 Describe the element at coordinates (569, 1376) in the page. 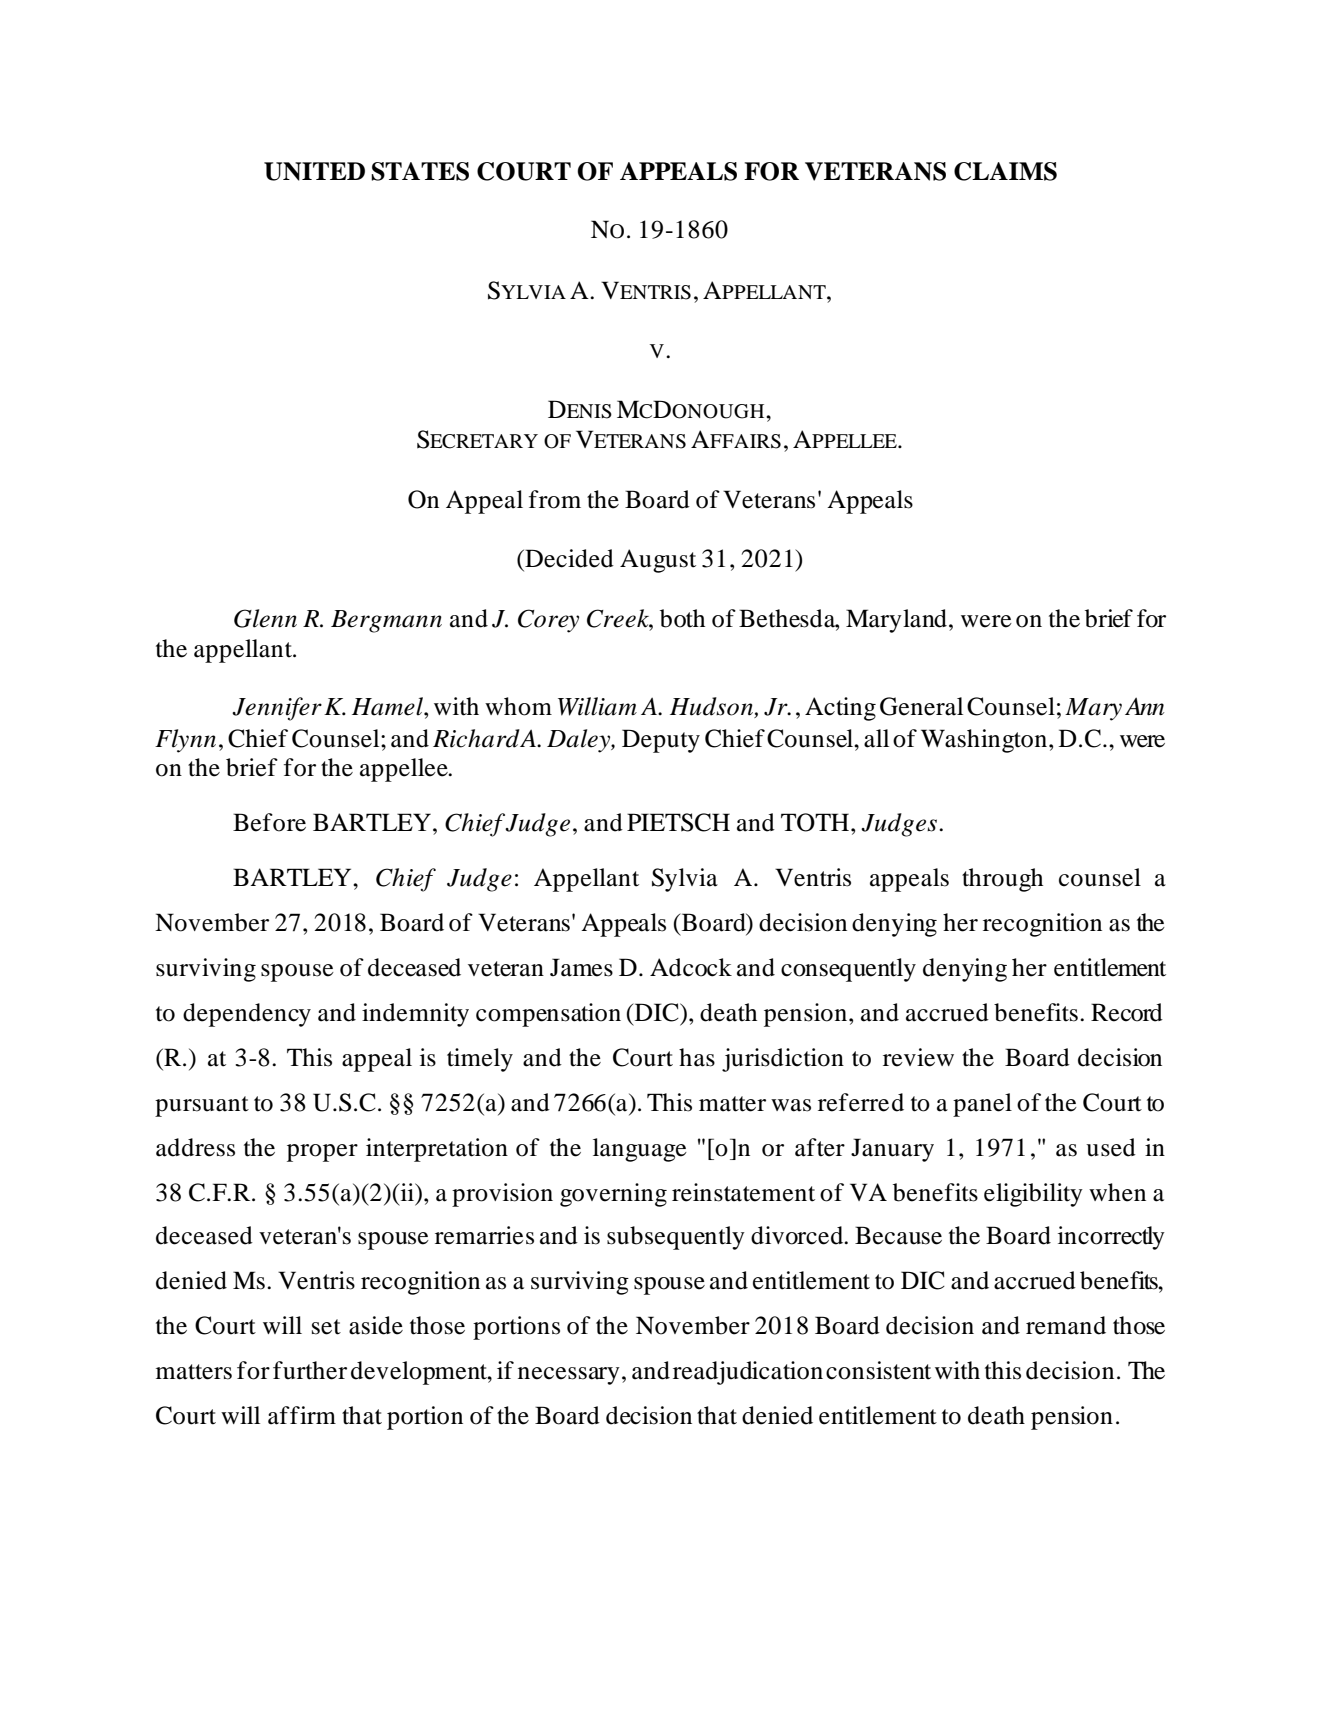

I see `necessary` at that location.
